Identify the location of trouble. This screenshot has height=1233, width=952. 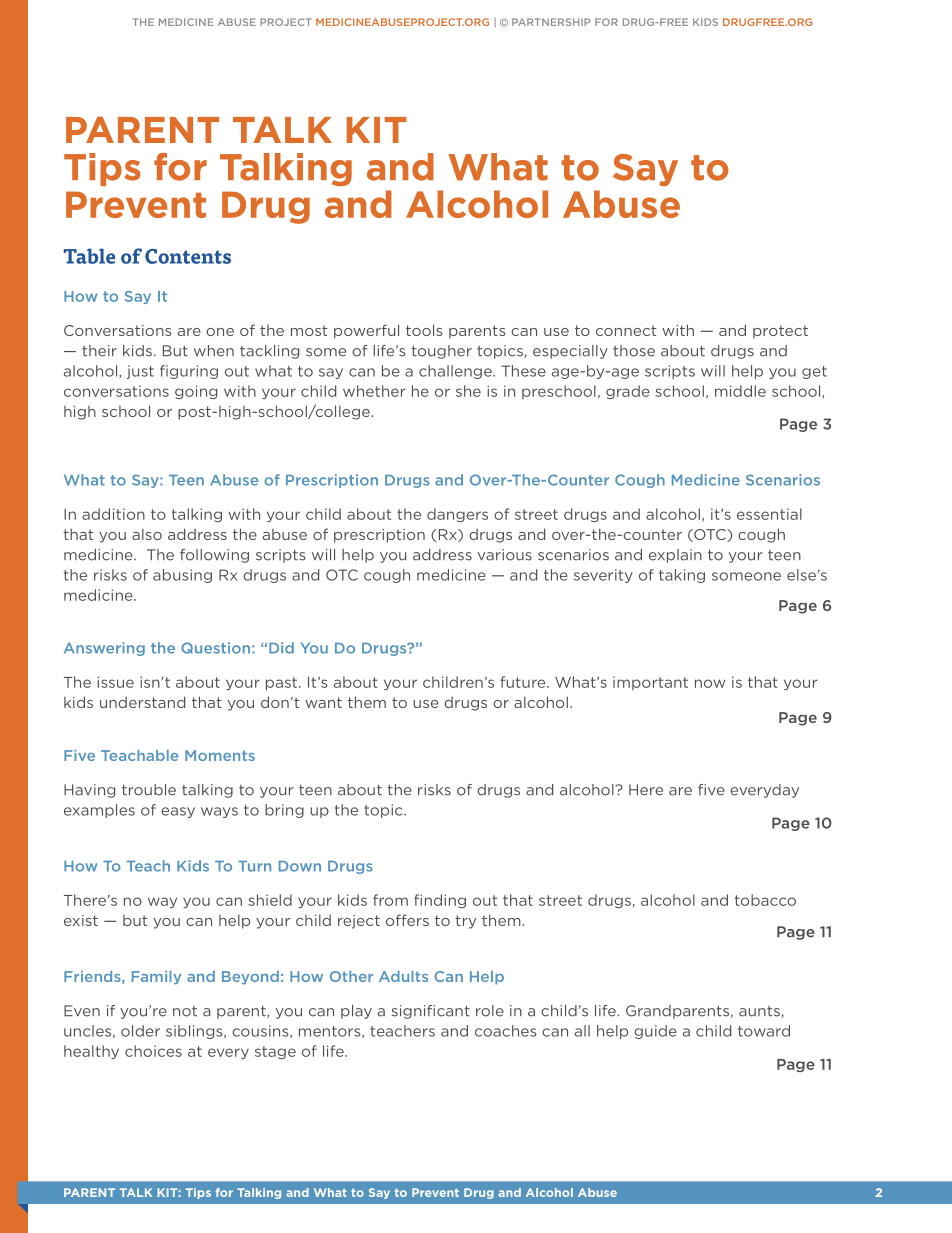
(149, 790).
